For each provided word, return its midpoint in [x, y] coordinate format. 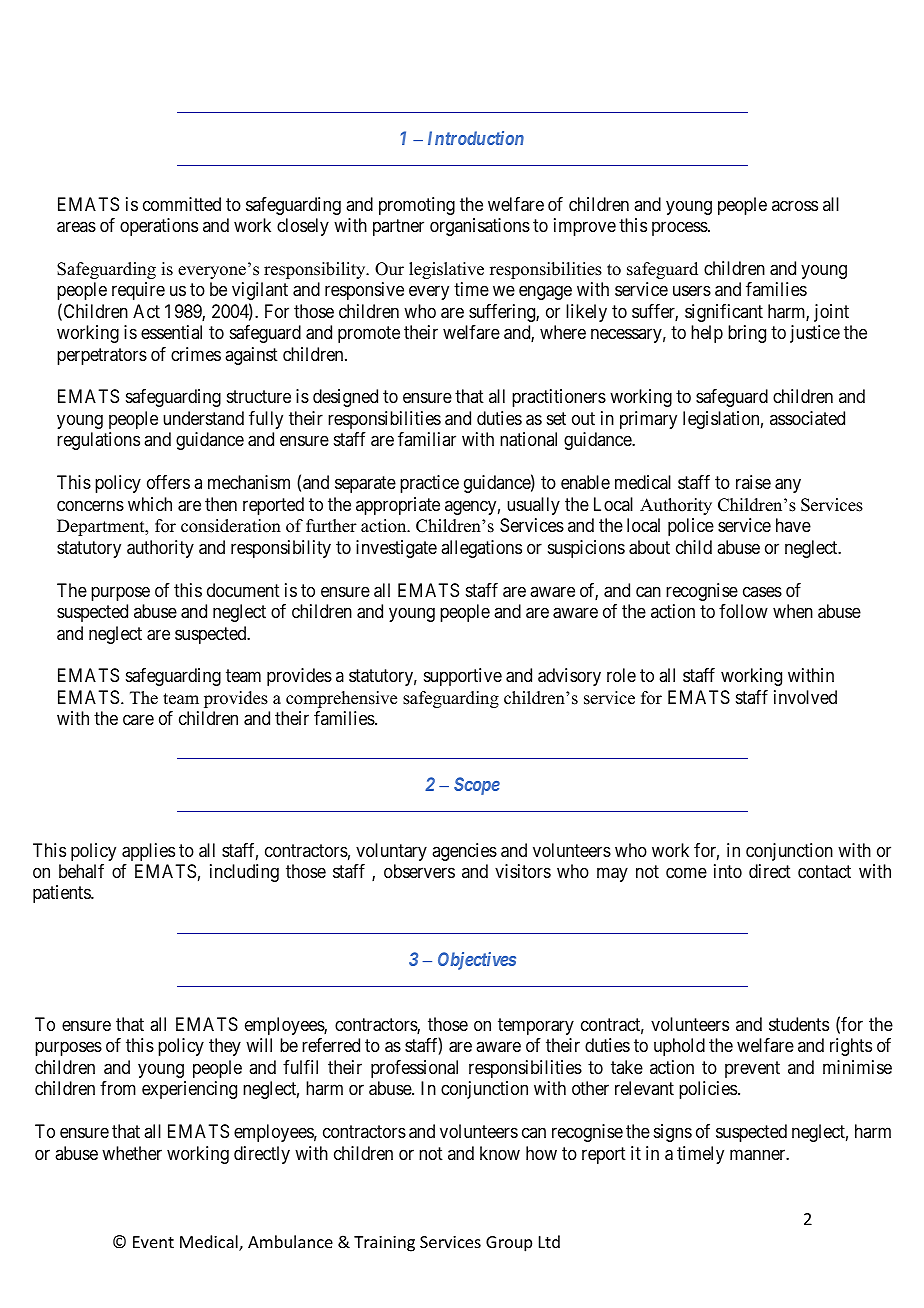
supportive [463, 677]
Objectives [477, 961]
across [795, 205]
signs [673, 1133]
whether [132, 1153]
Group [509, 1244]
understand [203, 418]
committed [182, 204]
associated [807, 418]
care [138, 720]
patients [62, 894]
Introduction [476, 138]
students [799, 1024]
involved [805, 697]
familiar [427, 439]
